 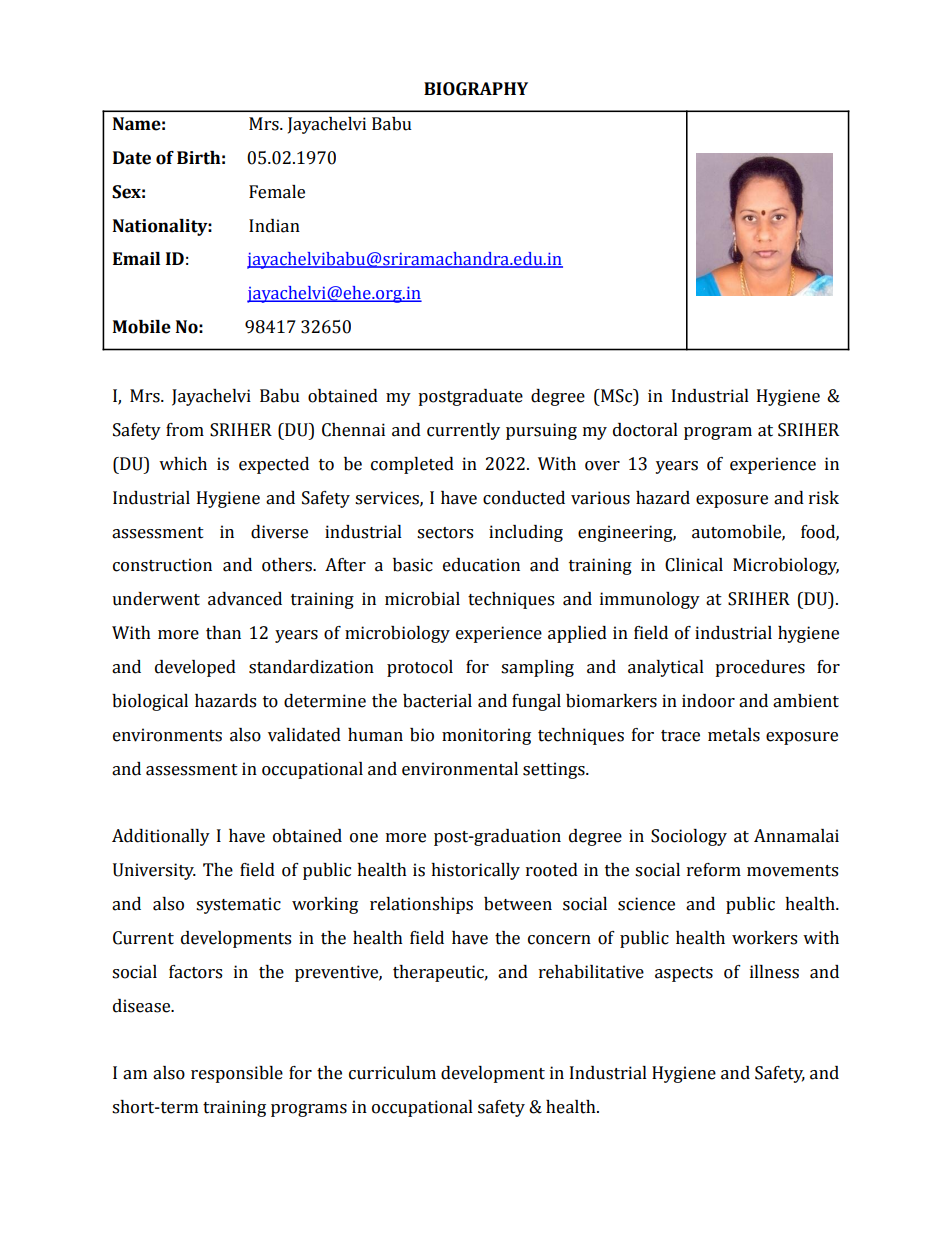 What do you see at coordinates (602, 466) in the page?
I see `over` at bounding box center [602, 466].
